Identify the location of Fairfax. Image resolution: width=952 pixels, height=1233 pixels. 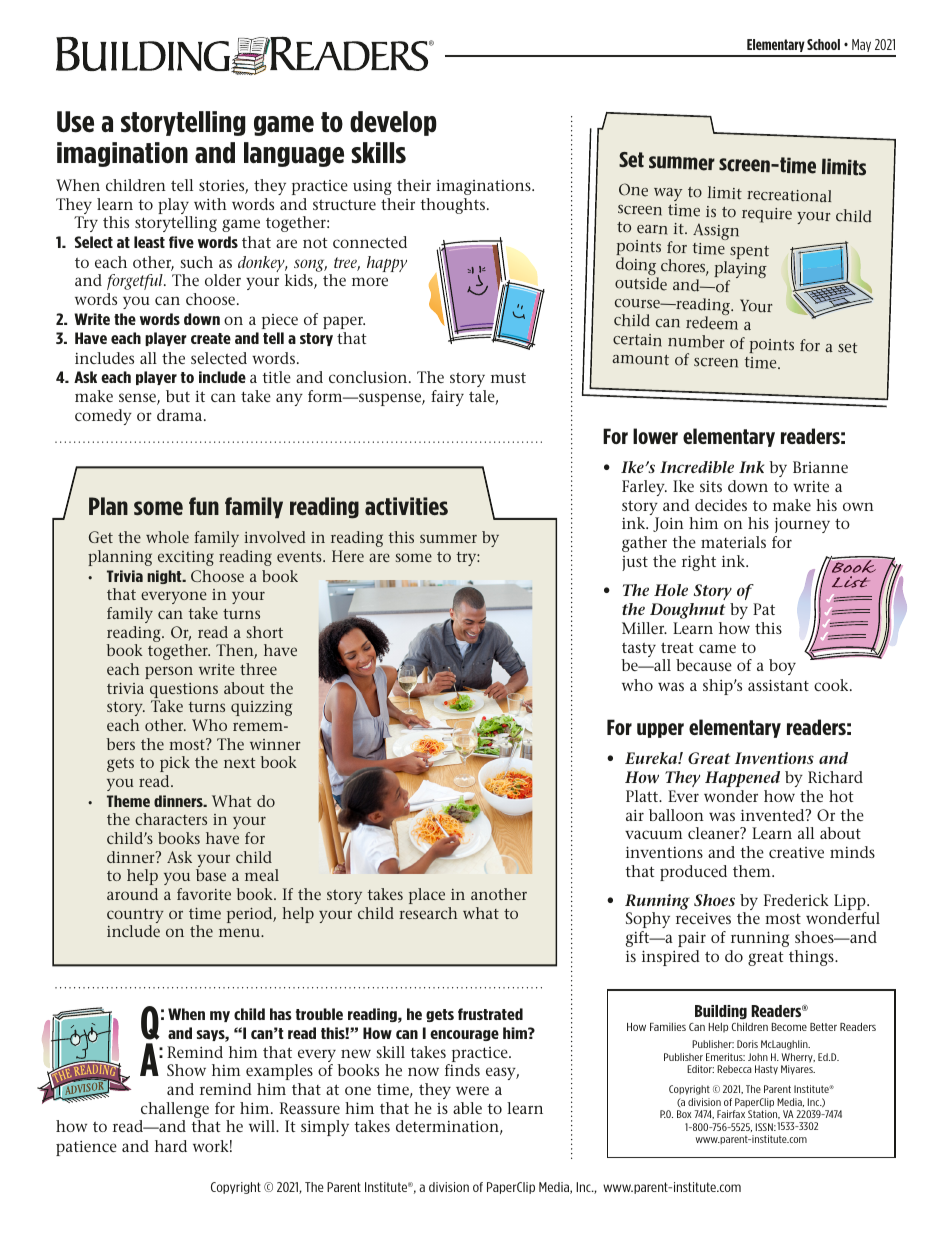
(731, 1114).
